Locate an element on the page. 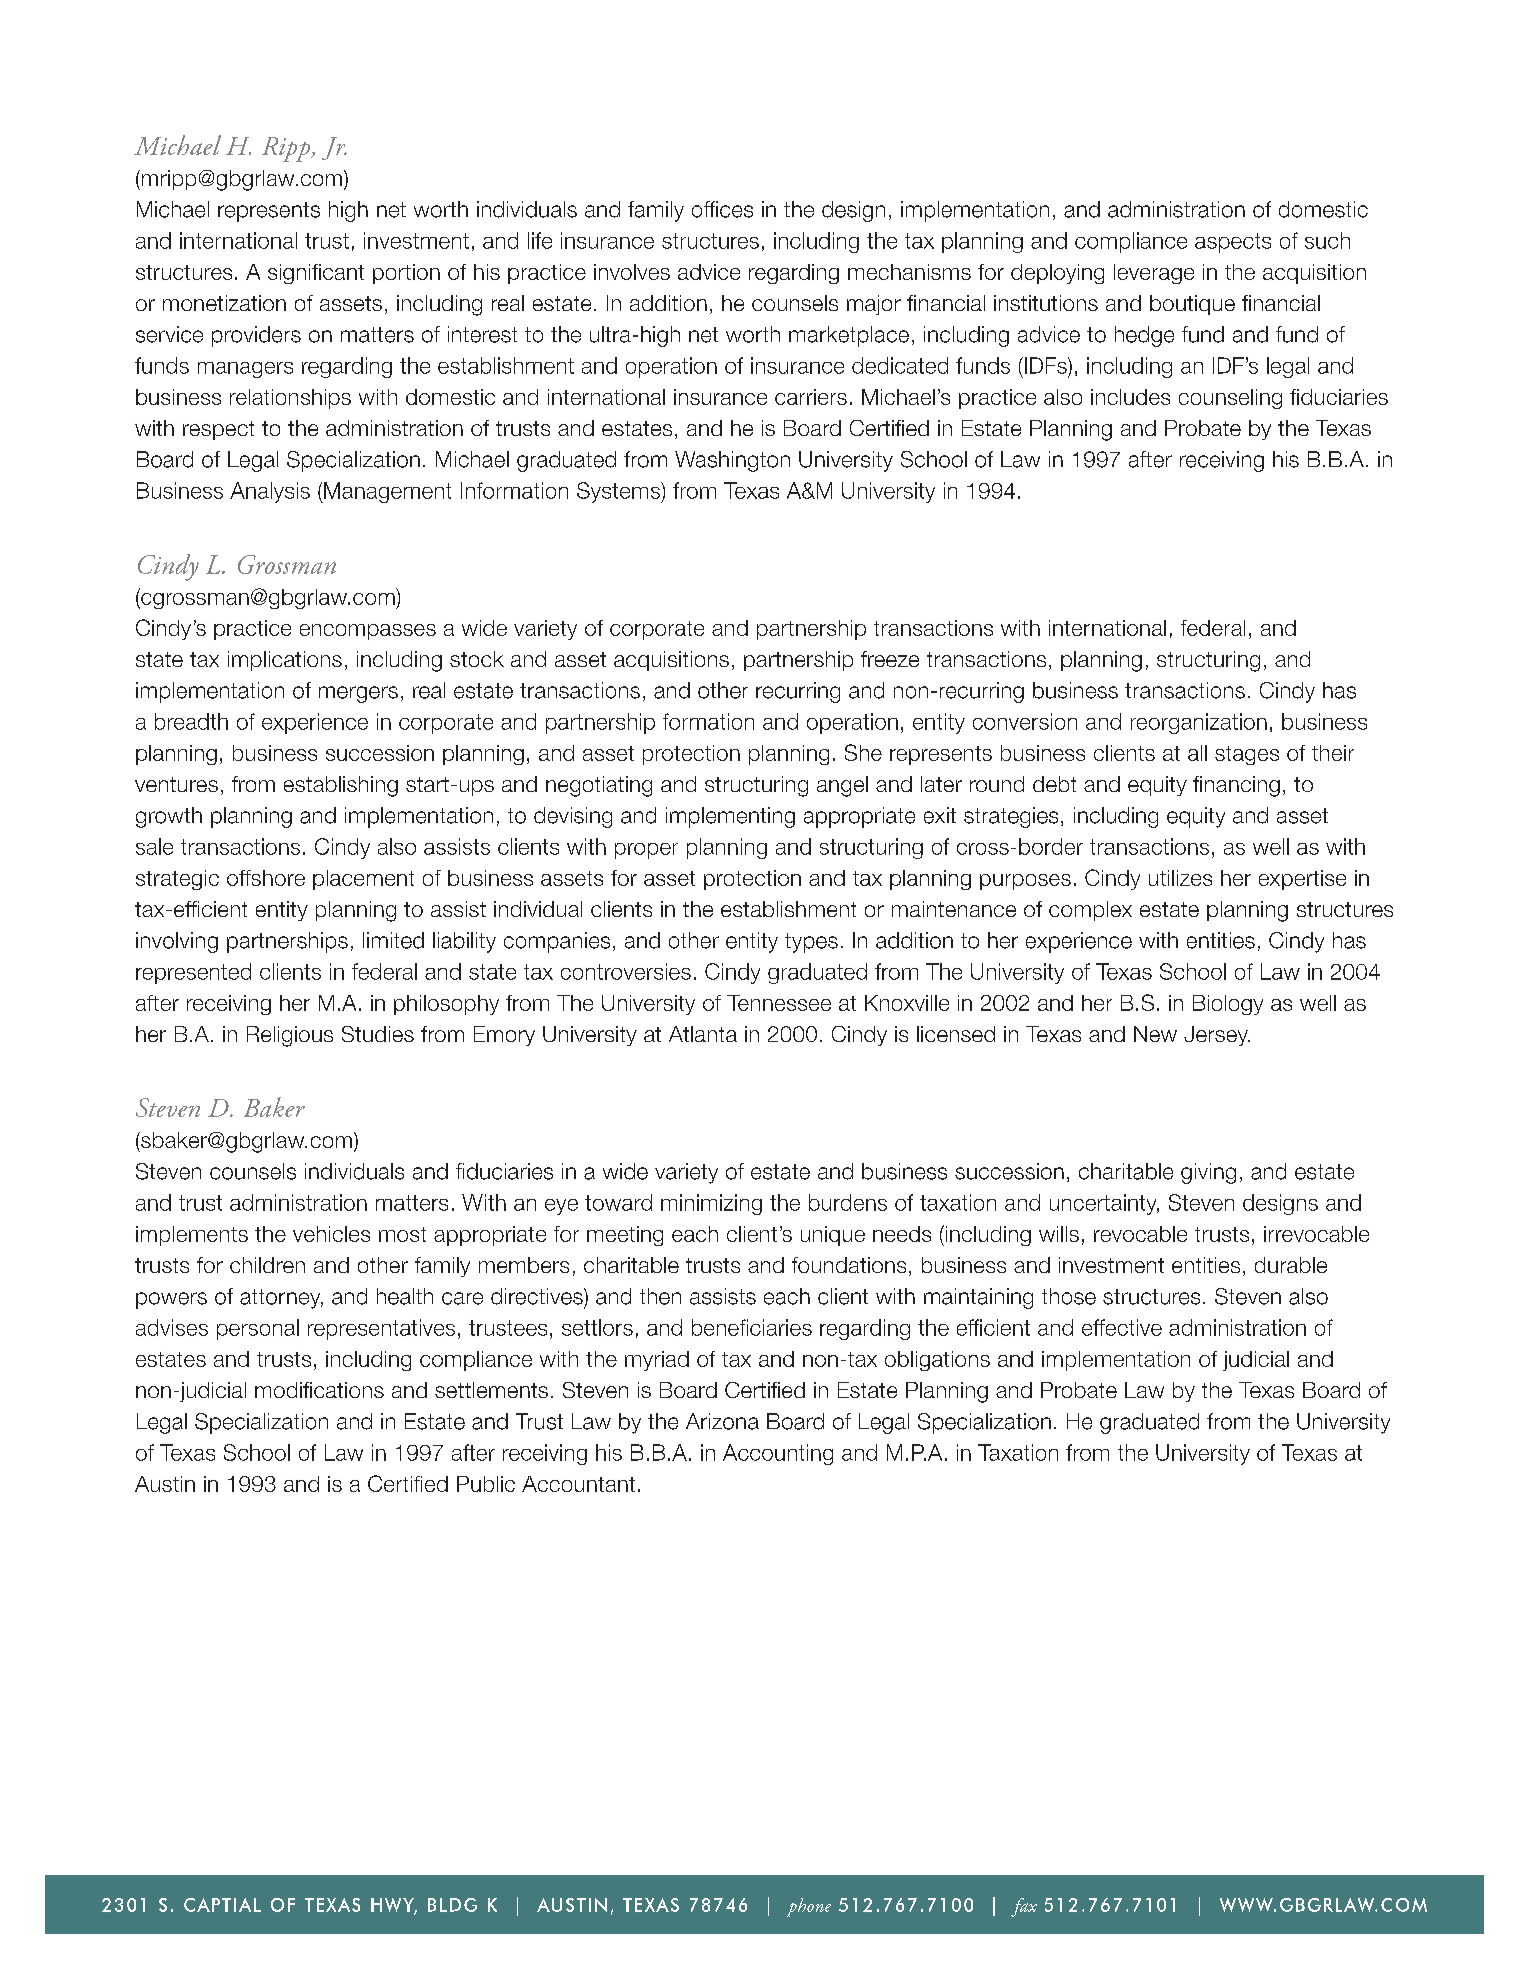  establishing is located at coordinates (341, 786).
